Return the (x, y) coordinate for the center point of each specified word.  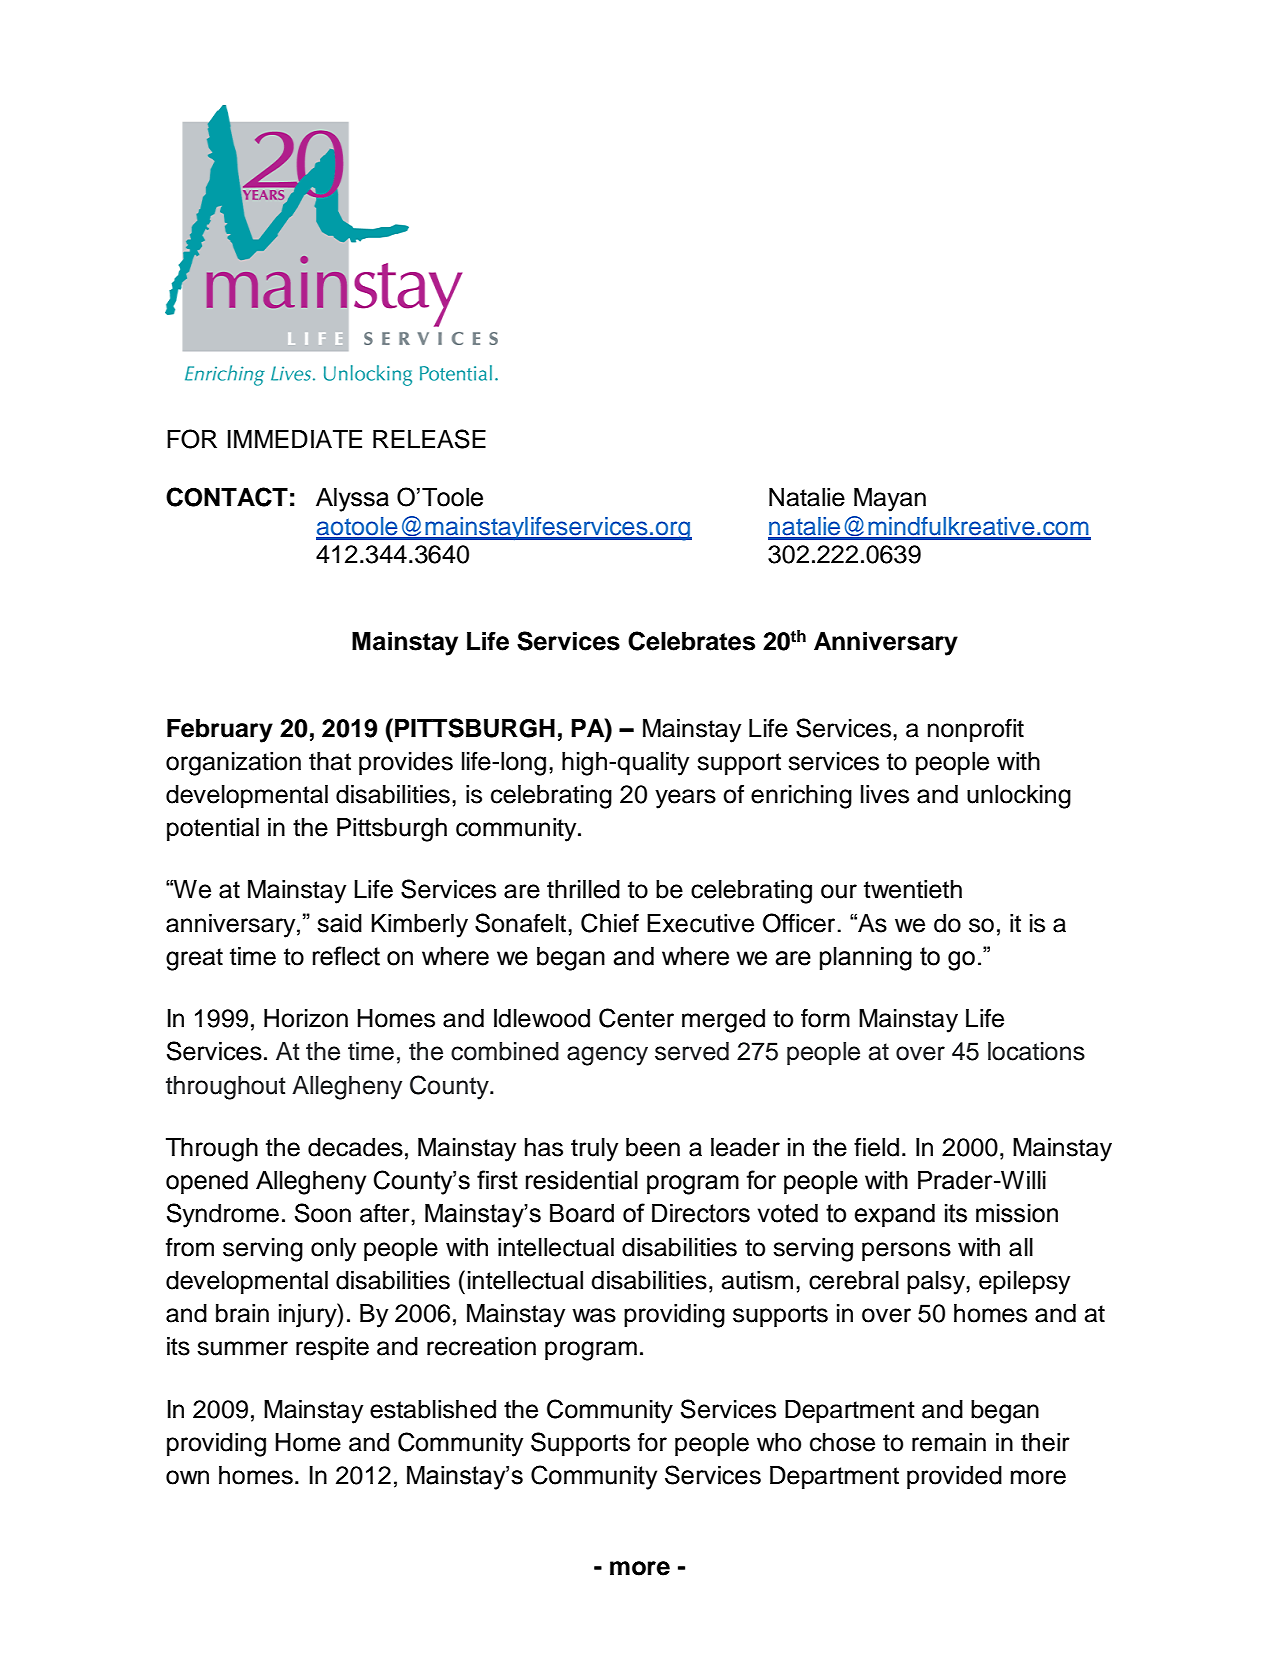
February (220, 731)
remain (949, 1442)
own (187, 1477)
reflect (346, 956)
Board (582, 1213)
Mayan (890, 500)
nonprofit (976, 730)
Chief (610, 923)
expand (894, 1215)
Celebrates (691, 641)
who (779, 1442)
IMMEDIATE (295, 439)
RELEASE (429, 439)
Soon (323, 1213)
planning (866, 959)
